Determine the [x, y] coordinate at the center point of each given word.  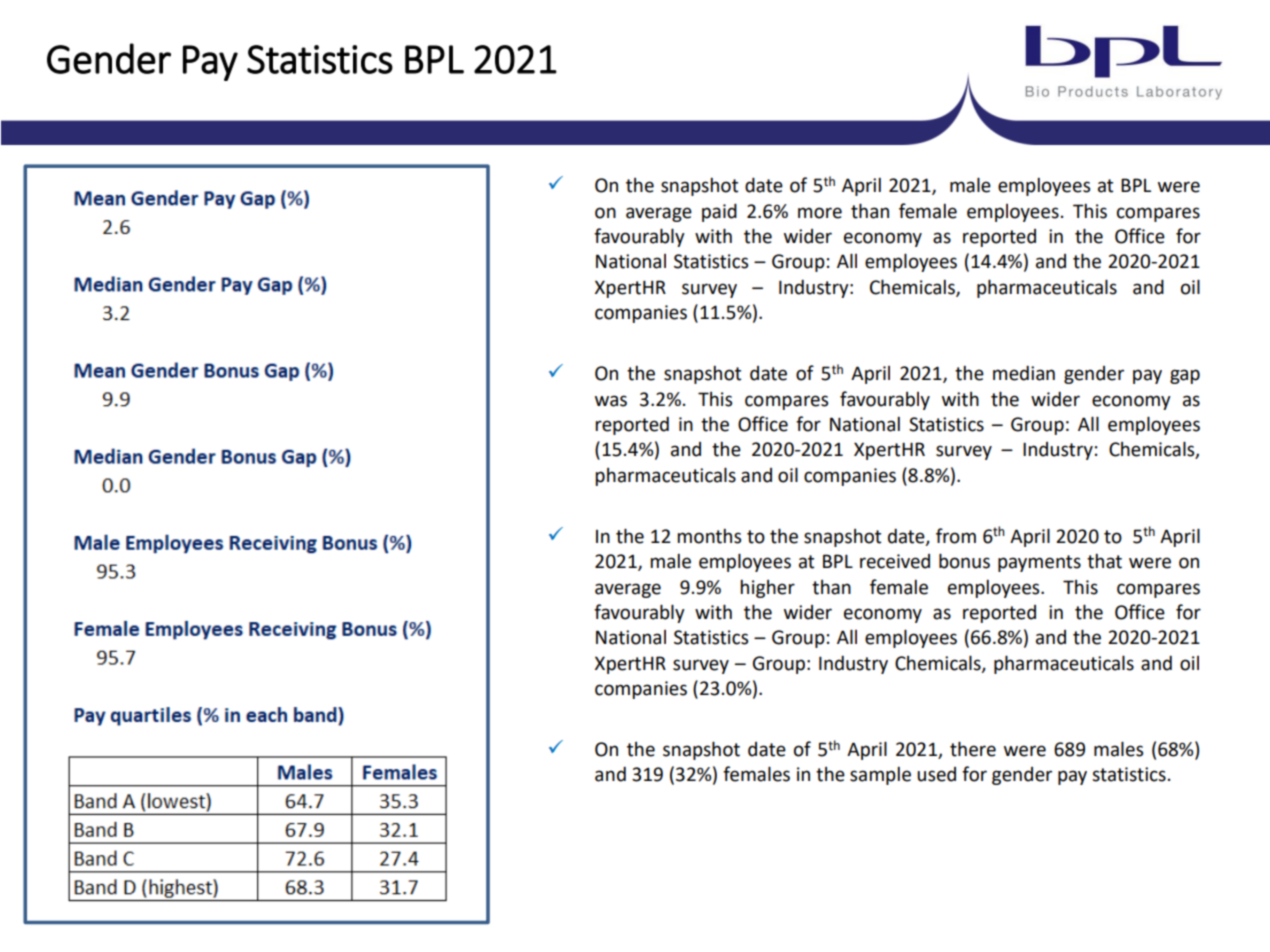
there [973, 749]
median [1024, 373]
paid [719, 212]
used [936, 774]
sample [880, 775]
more [820, 213]
